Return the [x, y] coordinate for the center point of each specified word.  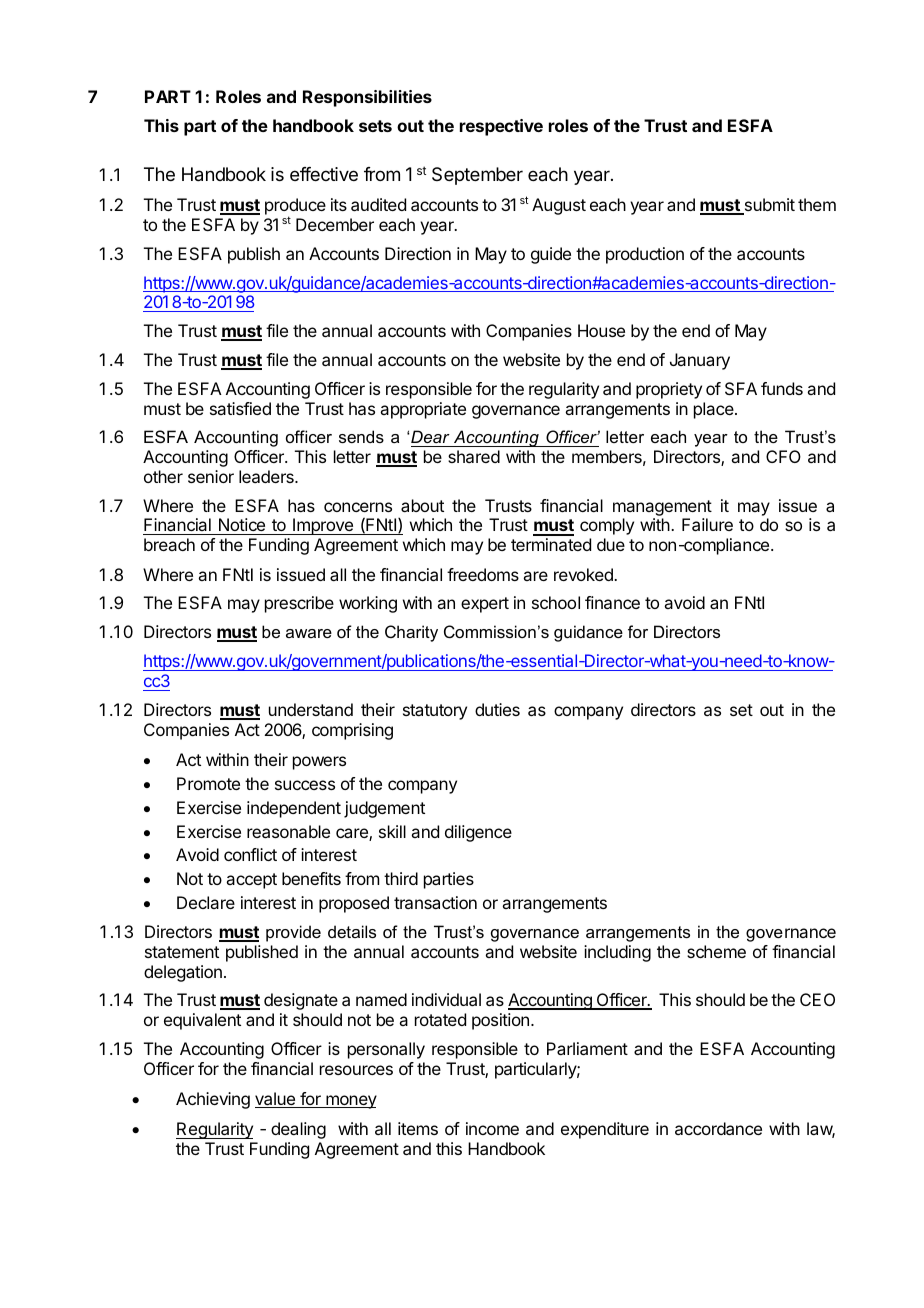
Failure [707, 524]
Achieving [213, 1100]
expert [485, 605]
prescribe [299, 604]
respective [501, 127]
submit [768, 206]
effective [324, 174]
